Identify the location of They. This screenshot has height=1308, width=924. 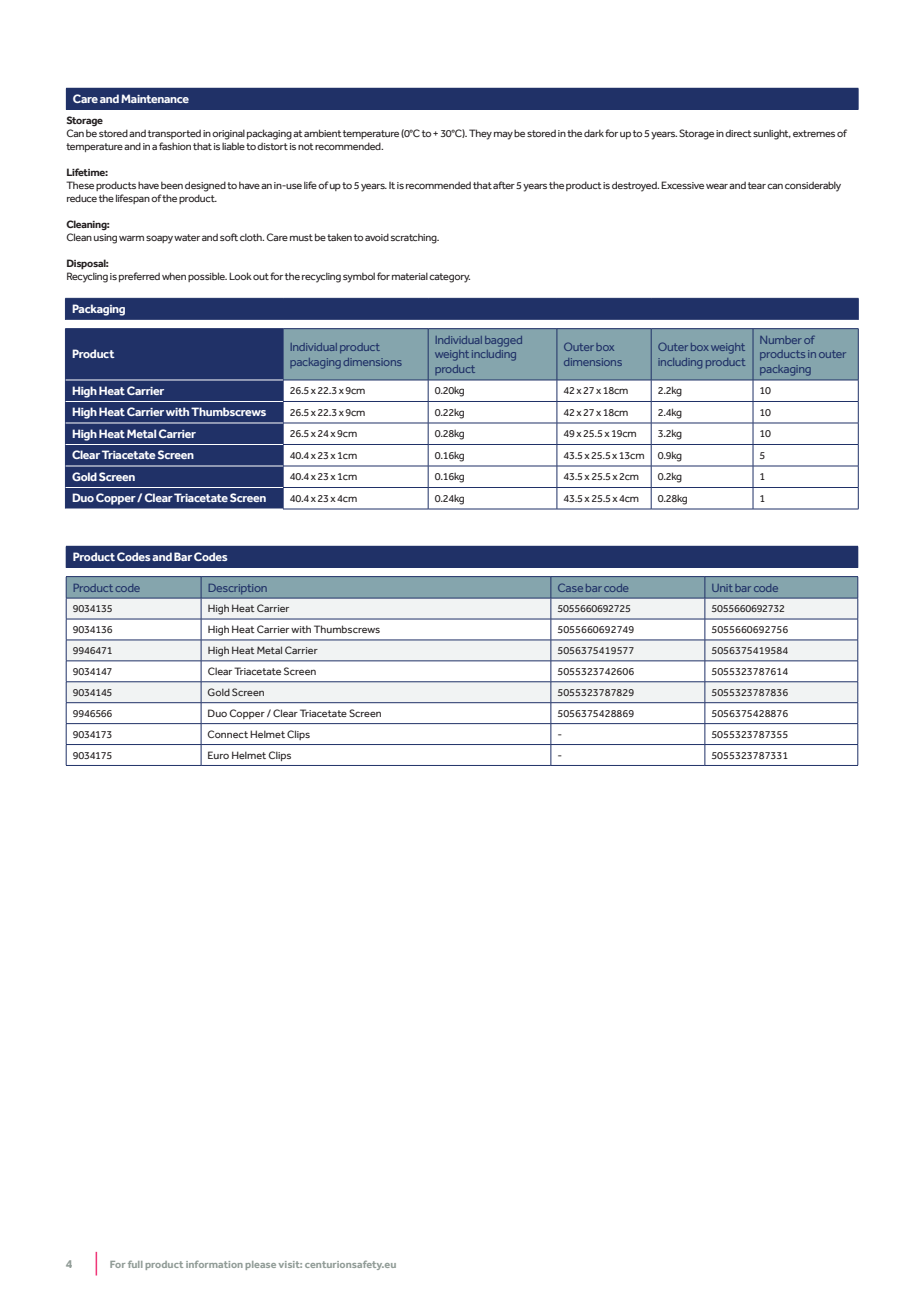
(480, 134).
